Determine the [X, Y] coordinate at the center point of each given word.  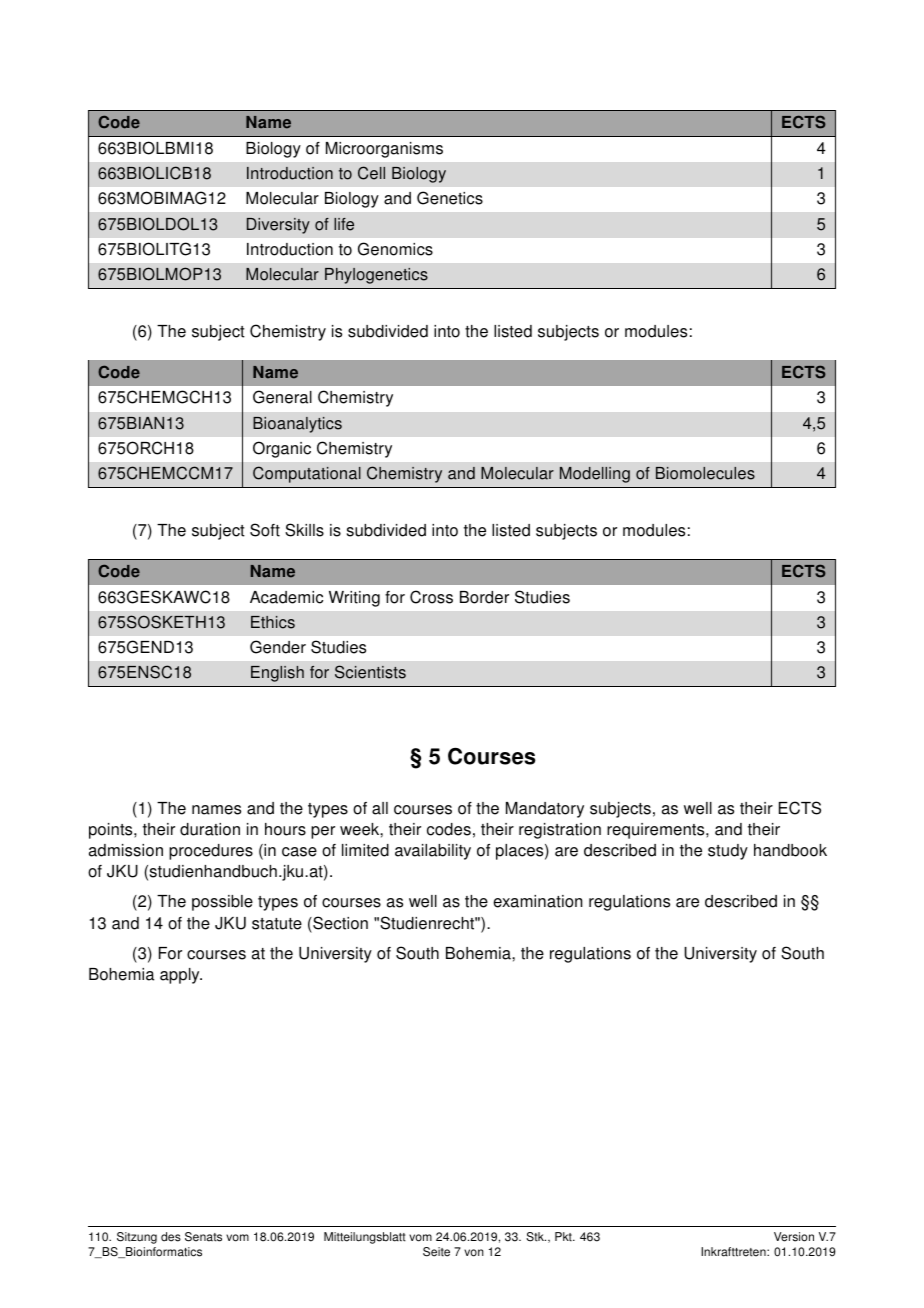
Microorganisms [384, 150]
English [277, 674]
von [474, 1253]
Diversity [278, 226]
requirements [657, 831]
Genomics [395, 249]
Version [794, 1237]
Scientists [370, 672]
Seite [436, 1252]
